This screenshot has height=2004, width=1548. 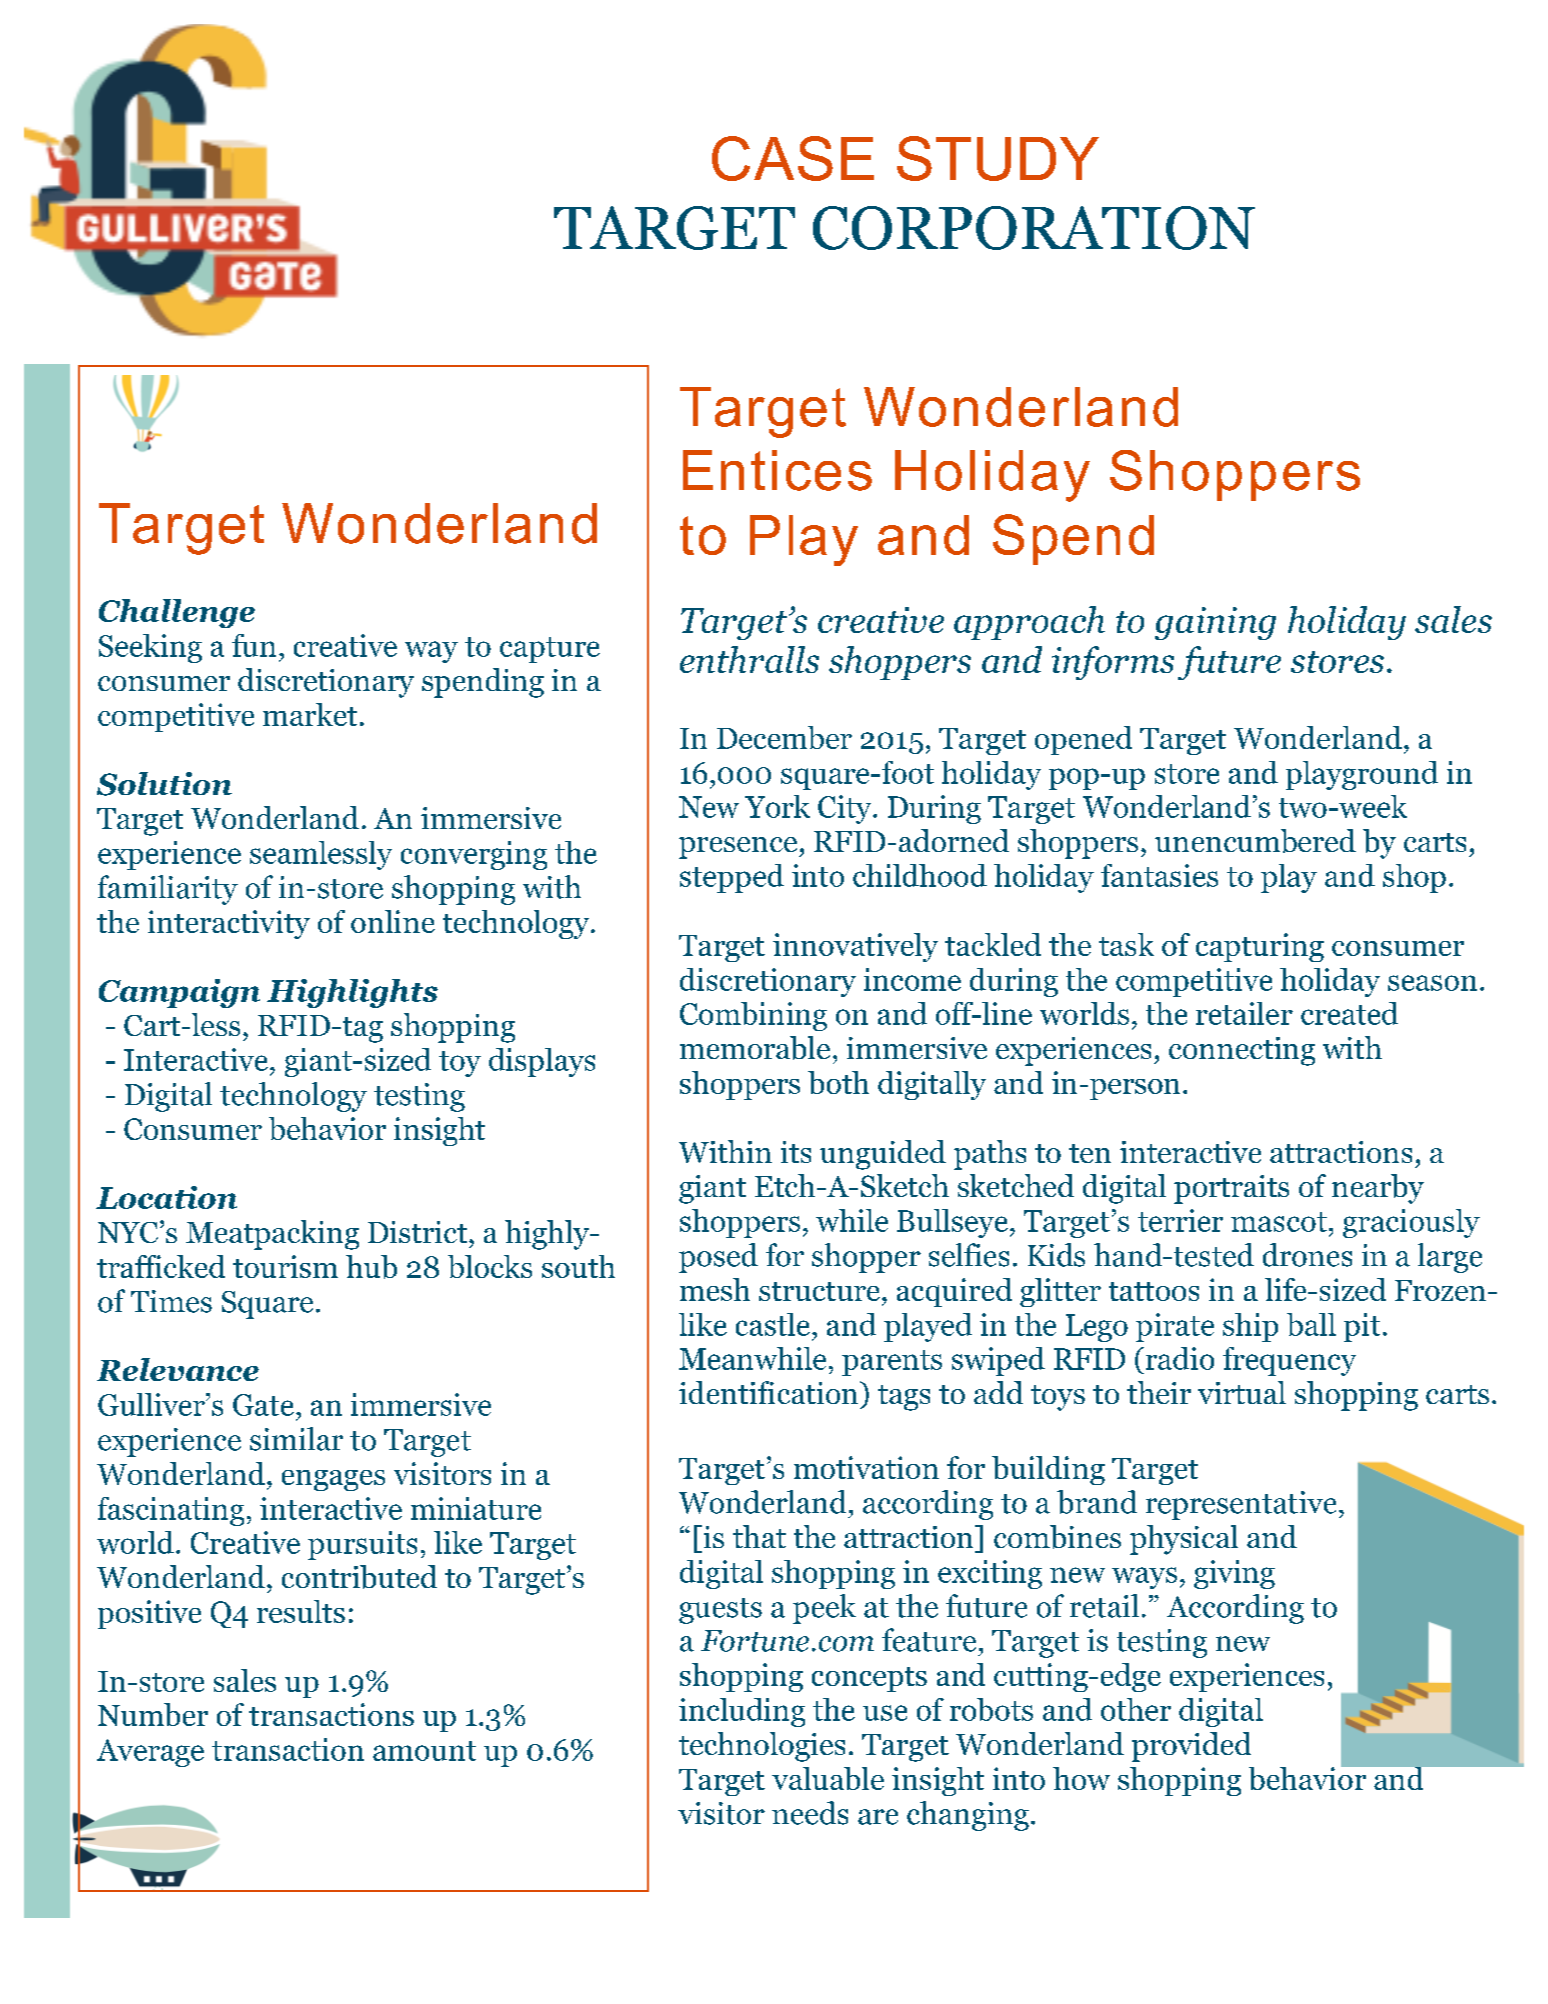 I want to click on Challenge, so click(x=177, y=613).
